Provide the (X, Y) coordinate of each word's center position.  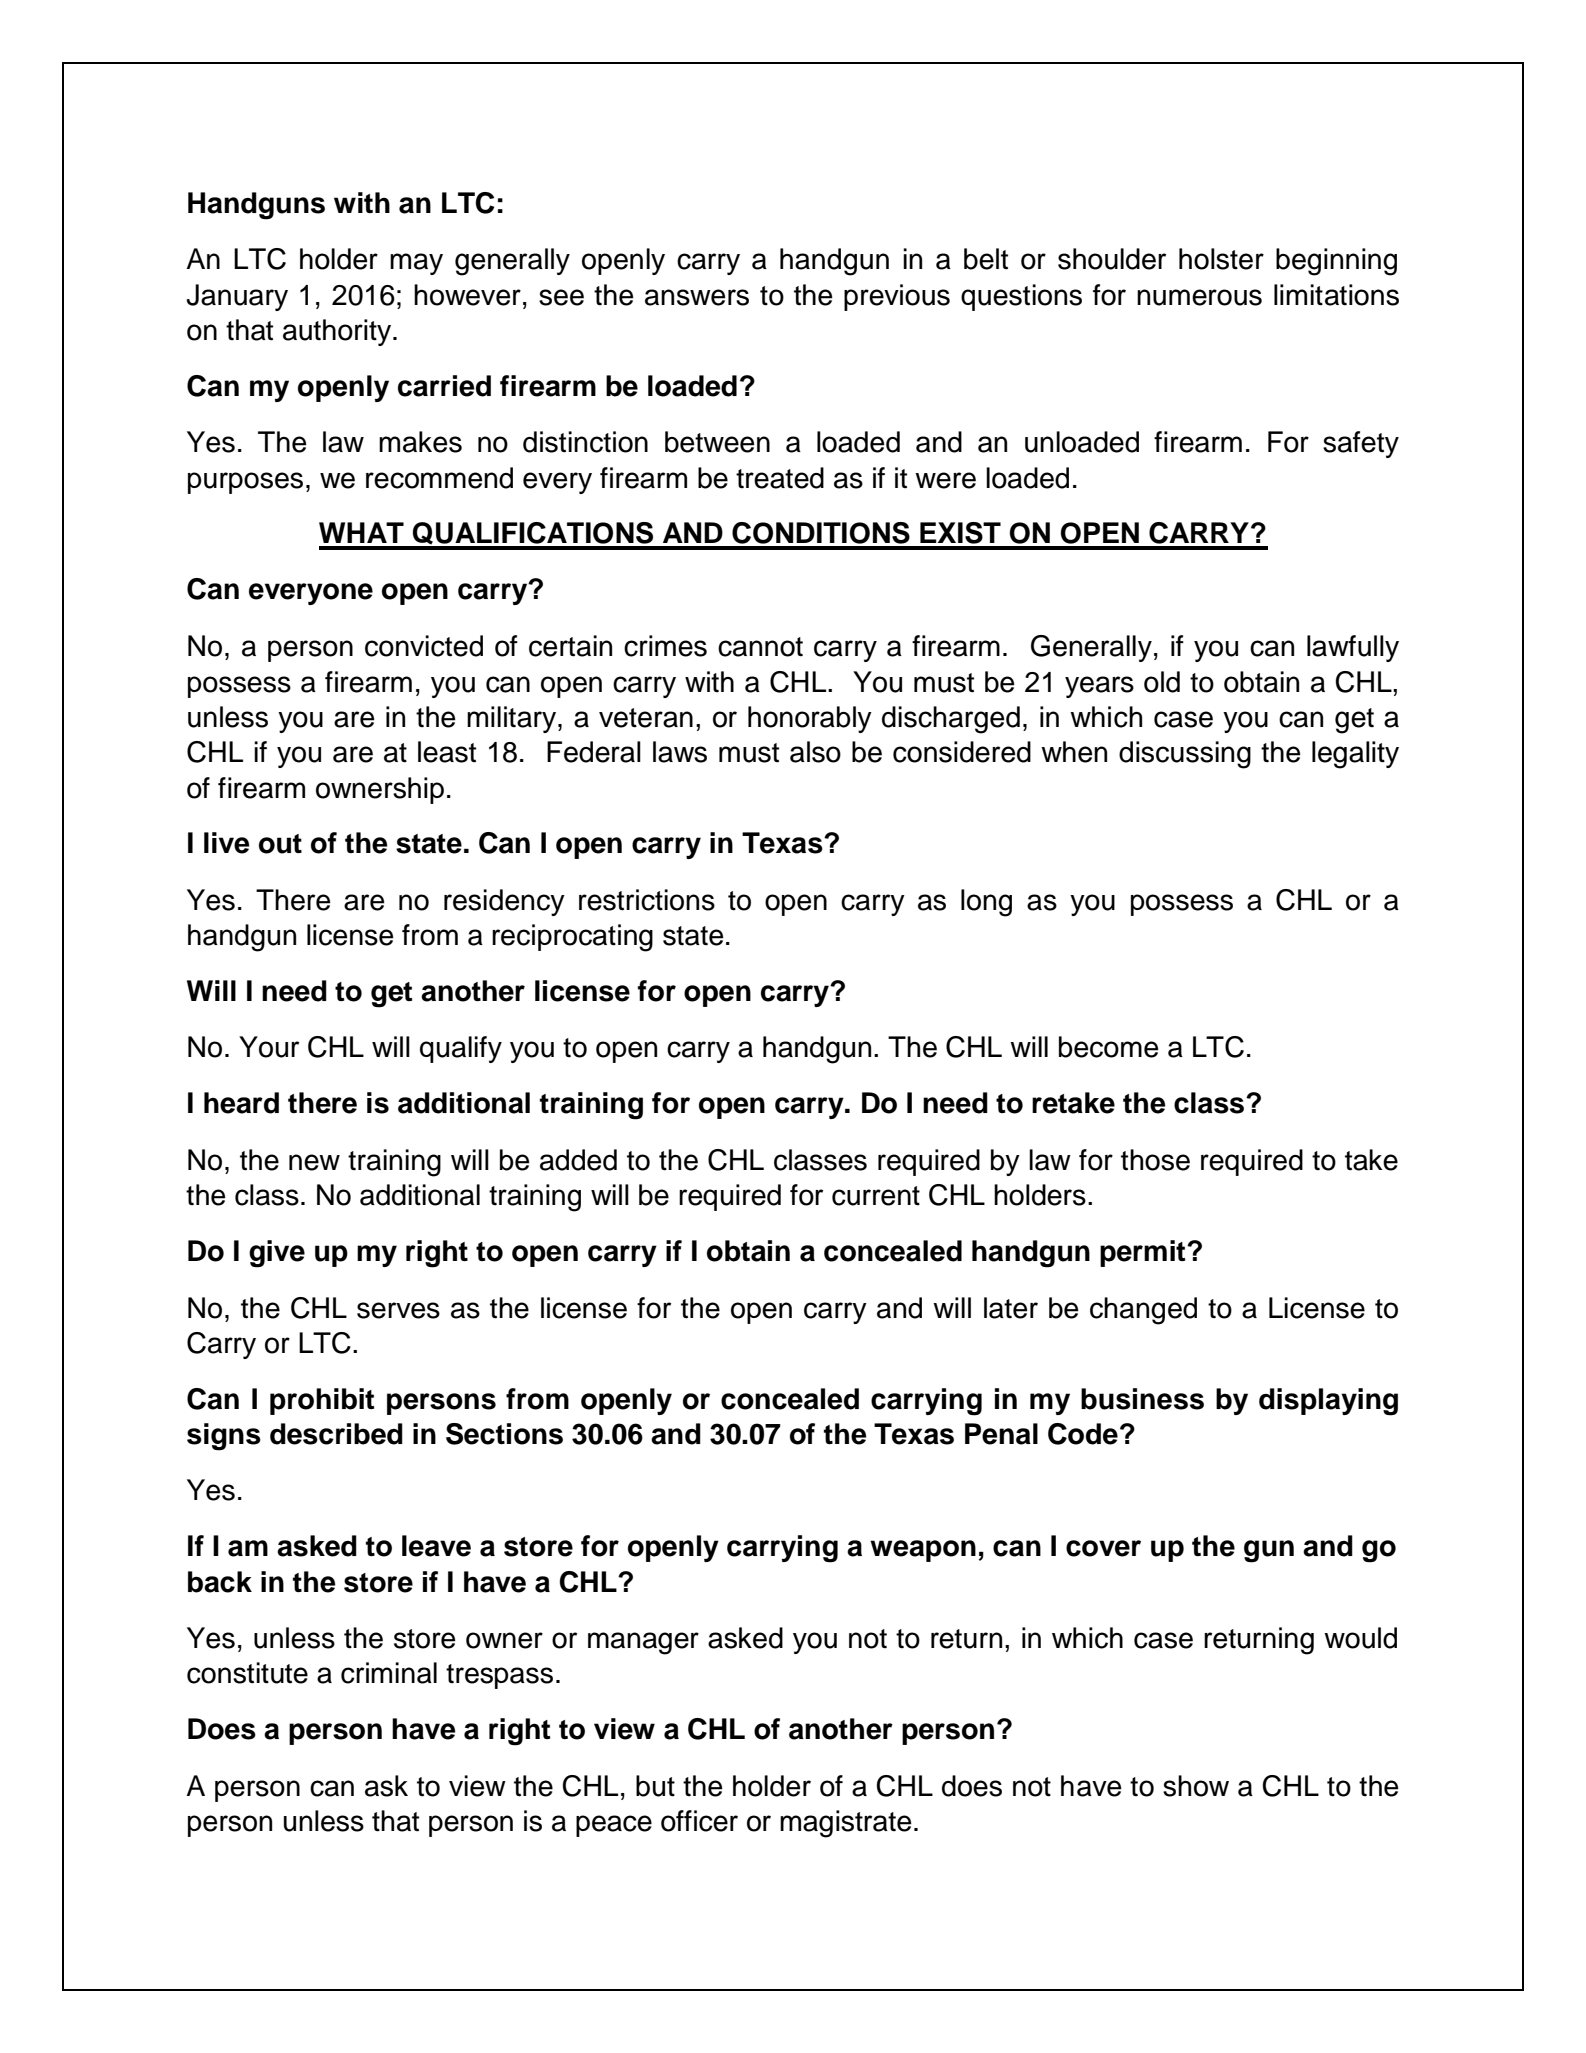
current (876, 1196)
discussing (1185, 755)
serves (398, 1310)
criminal (389, 1673)
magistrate (846, 1824)
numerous (1199, 297)
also (815, 752)
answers (697, 297)
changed (1143, 1311)
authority (338, 332)
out (280, 844)
